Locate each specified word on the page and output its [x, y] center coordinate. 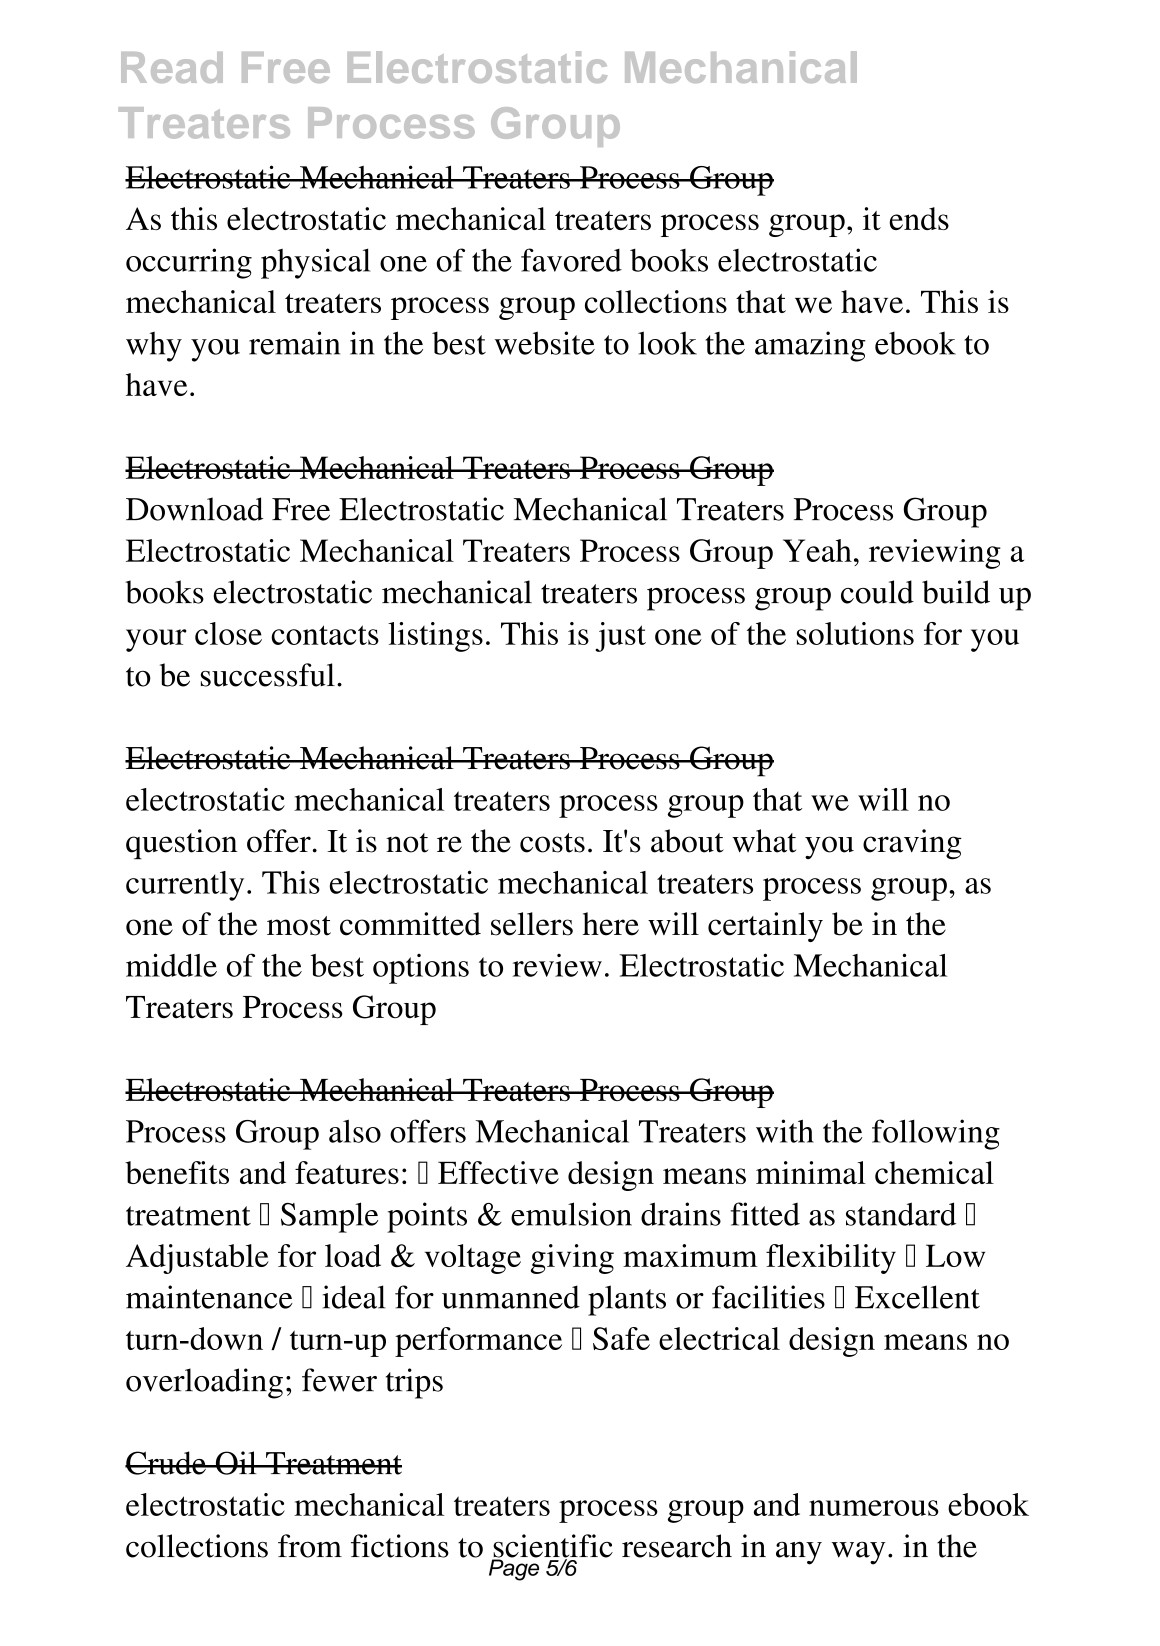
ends [919, 218]
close [228, 633]
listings [435, 637]
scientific [552, 1547]
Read [172, 67]
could [877, 592]
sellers [532, 924]
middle [171, 965]
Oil [236, 1463]
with [785, 1131]
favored [571, 260]
